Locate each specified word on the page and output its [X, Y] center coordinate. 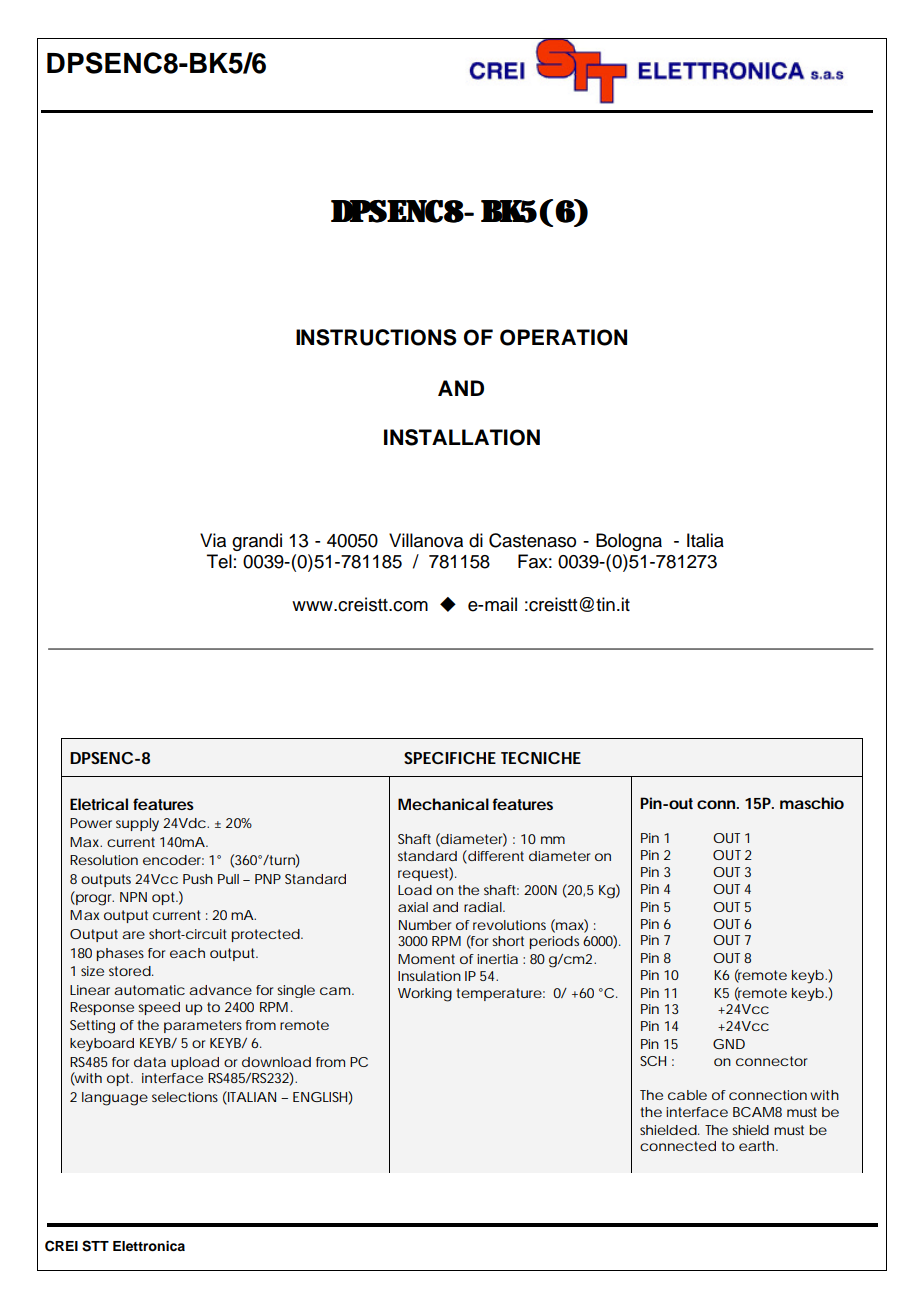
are [133, 935]
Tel [219, 561]
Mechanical [443, 804]
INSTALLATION [462, 437]
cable [687, 1095]
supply [137, 825]
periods [554, 942]
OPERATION [563, 337]
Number [425, 925]
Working [425, 995]
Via [213, 540]
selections [185, 1097]
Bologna [629, 542]
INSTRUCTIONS [376, 337]
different [495, 856]
